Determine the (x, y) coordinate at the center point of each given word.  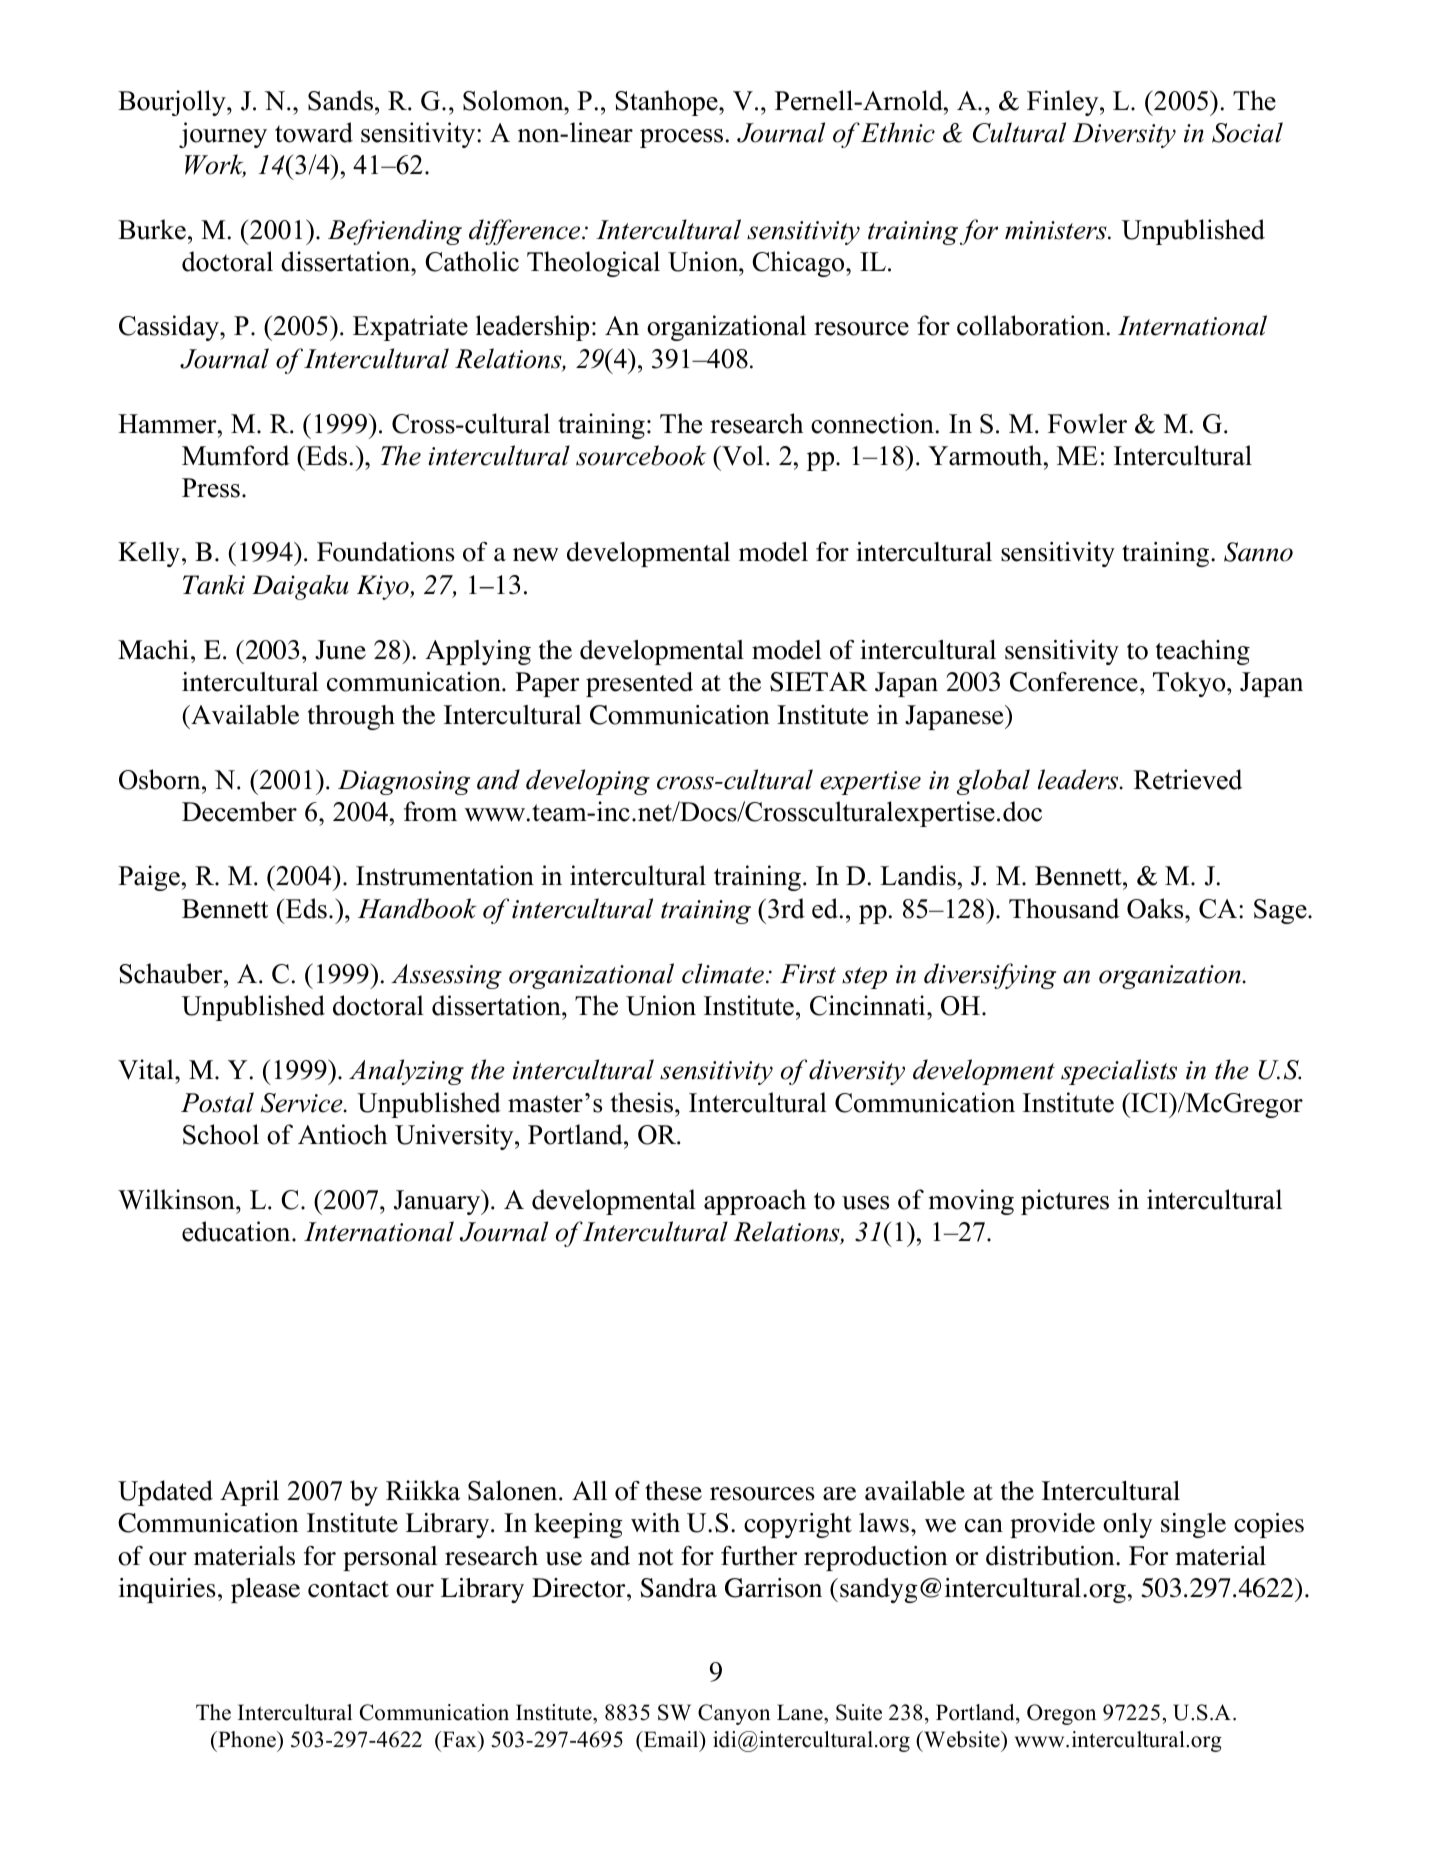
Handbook (417, 908)
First (808, 974)
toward (314, 132)
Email (671, 1739)
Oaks (1156, 908)
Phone (247, 1739)
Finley (1064, 103)
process (681, 138)
